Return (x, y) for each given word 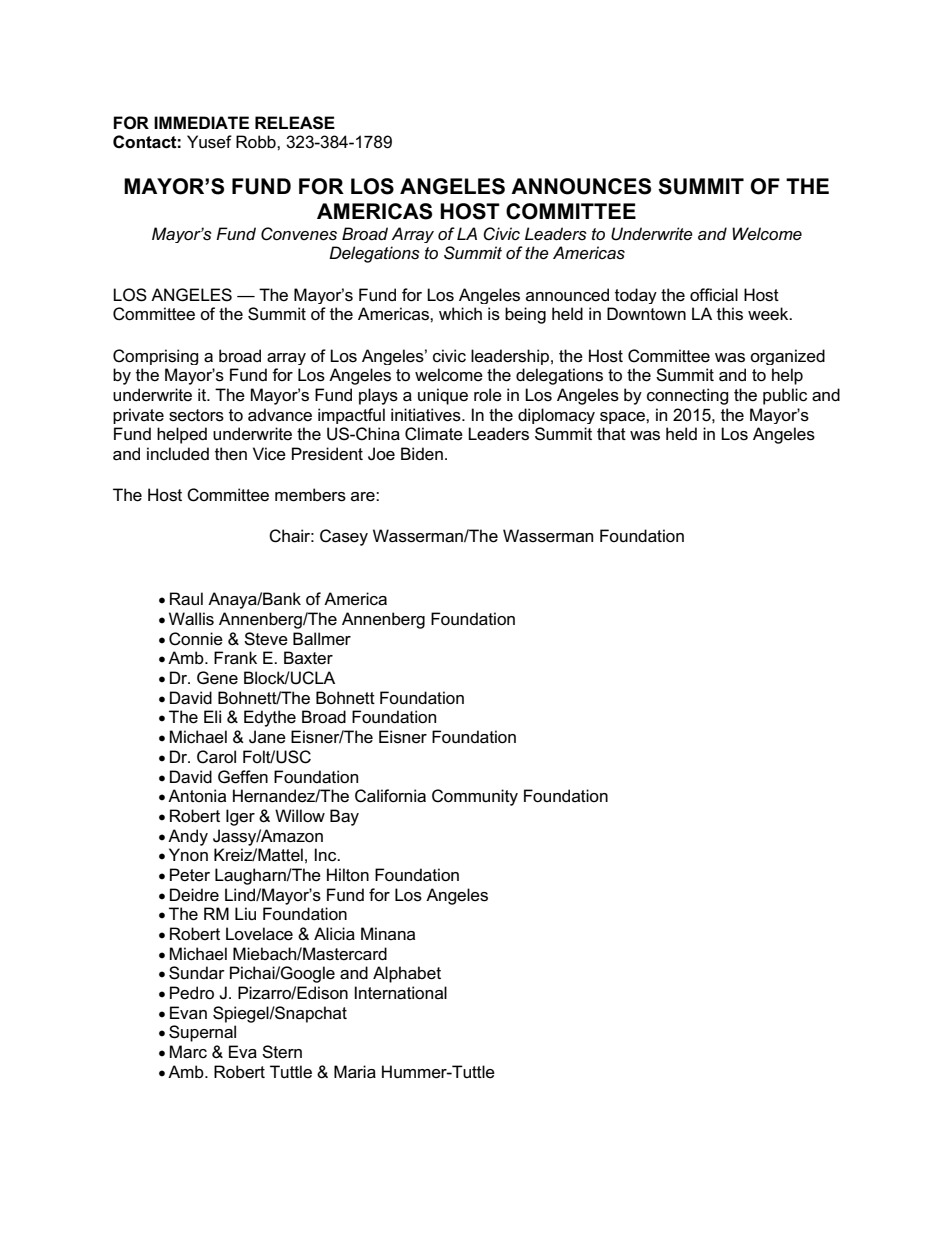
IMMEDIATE (201, 122)
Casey (344, 537)
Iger (240, 817)
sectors (196, 415)
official (714, 295)
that (611, 433)
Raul (186, 599)
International (401, 993)
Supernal (202, 1033)
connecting (688, 396)
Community (475, 797)
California (390, 796)
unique (443, 396)
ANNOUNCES (581, 186)
